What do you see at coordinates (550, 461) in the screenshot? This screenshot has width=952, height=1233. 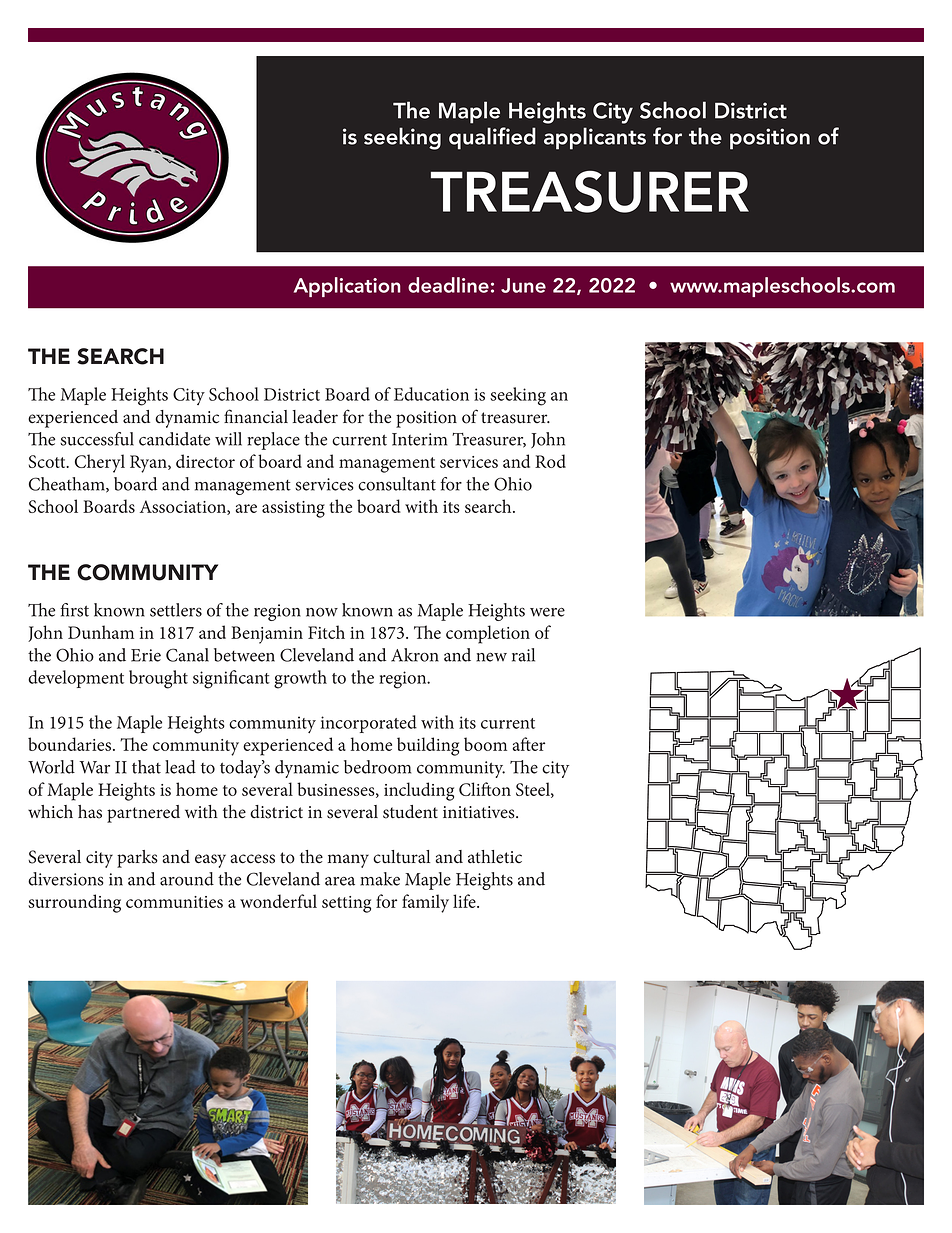 I see `Rod` at bounding box center [550, 461].
